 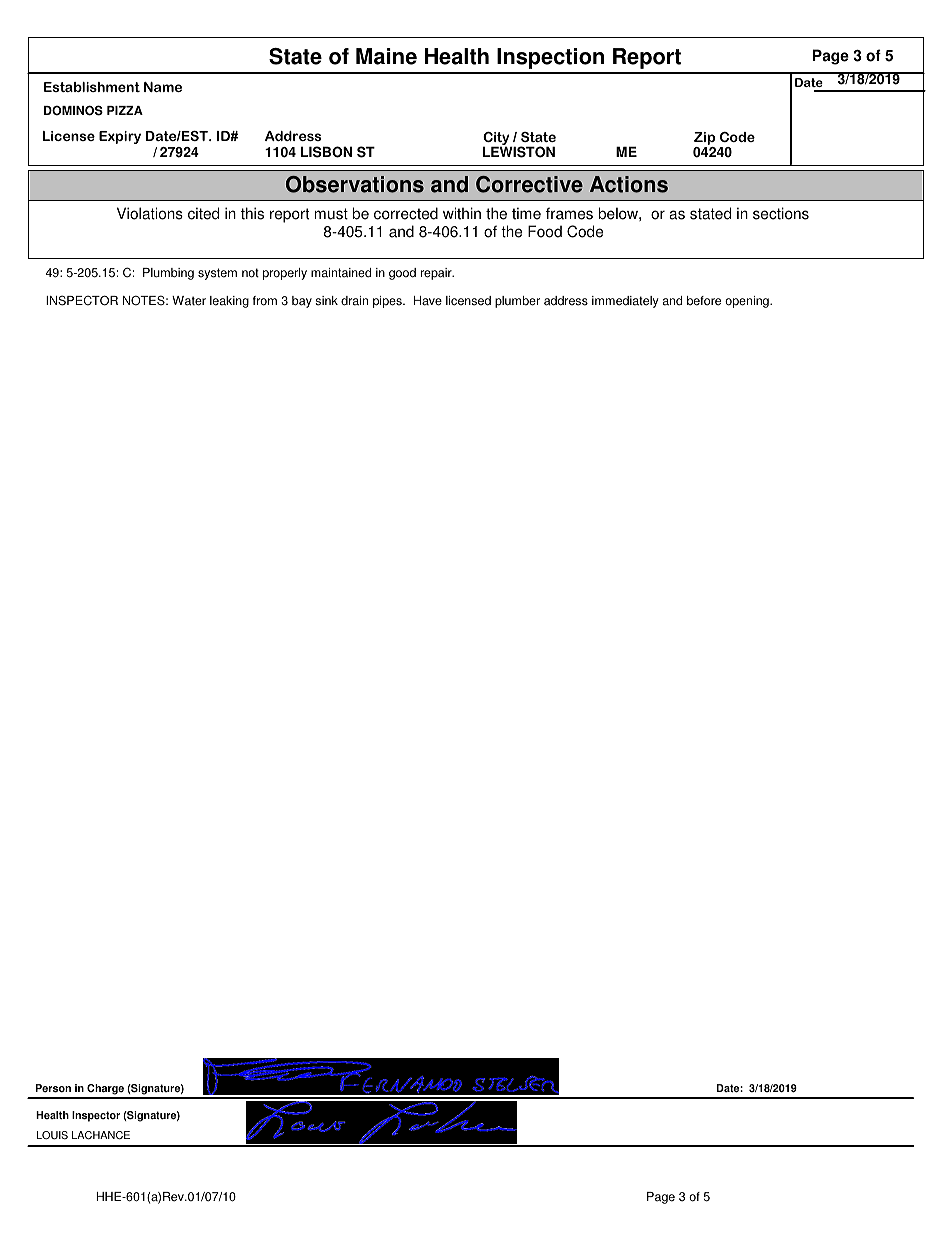 I want to click on pipes, so click(x=388, y=302).
